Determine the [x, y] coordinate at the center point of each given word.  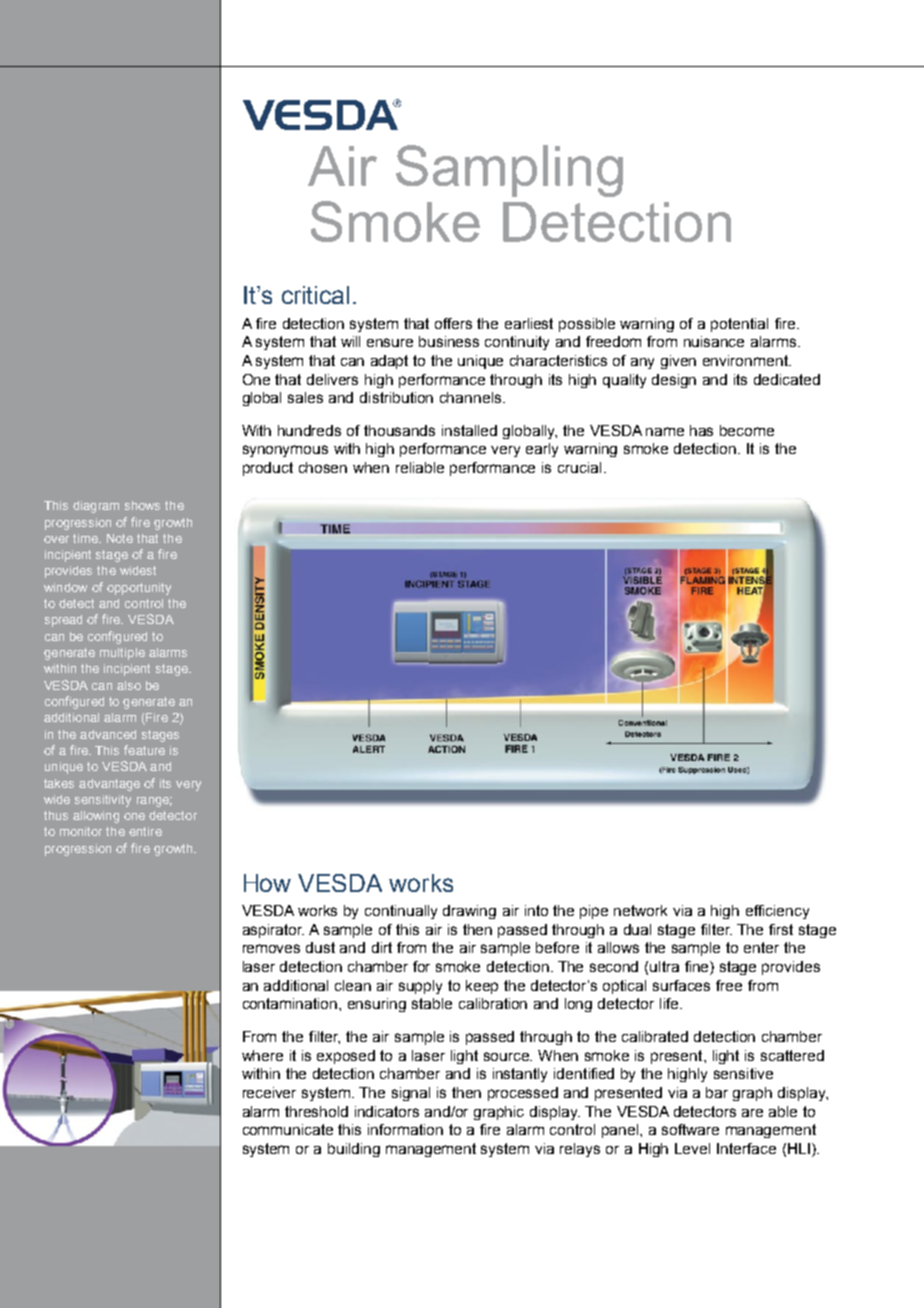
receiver [269, 1092]
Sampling [509, 171]
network [640, 910]
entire [145, 831]
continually [401, 912]
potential [739, 325]
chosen [323, 467]
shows [142, 505]
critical [315, 295]
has [701, 430]
